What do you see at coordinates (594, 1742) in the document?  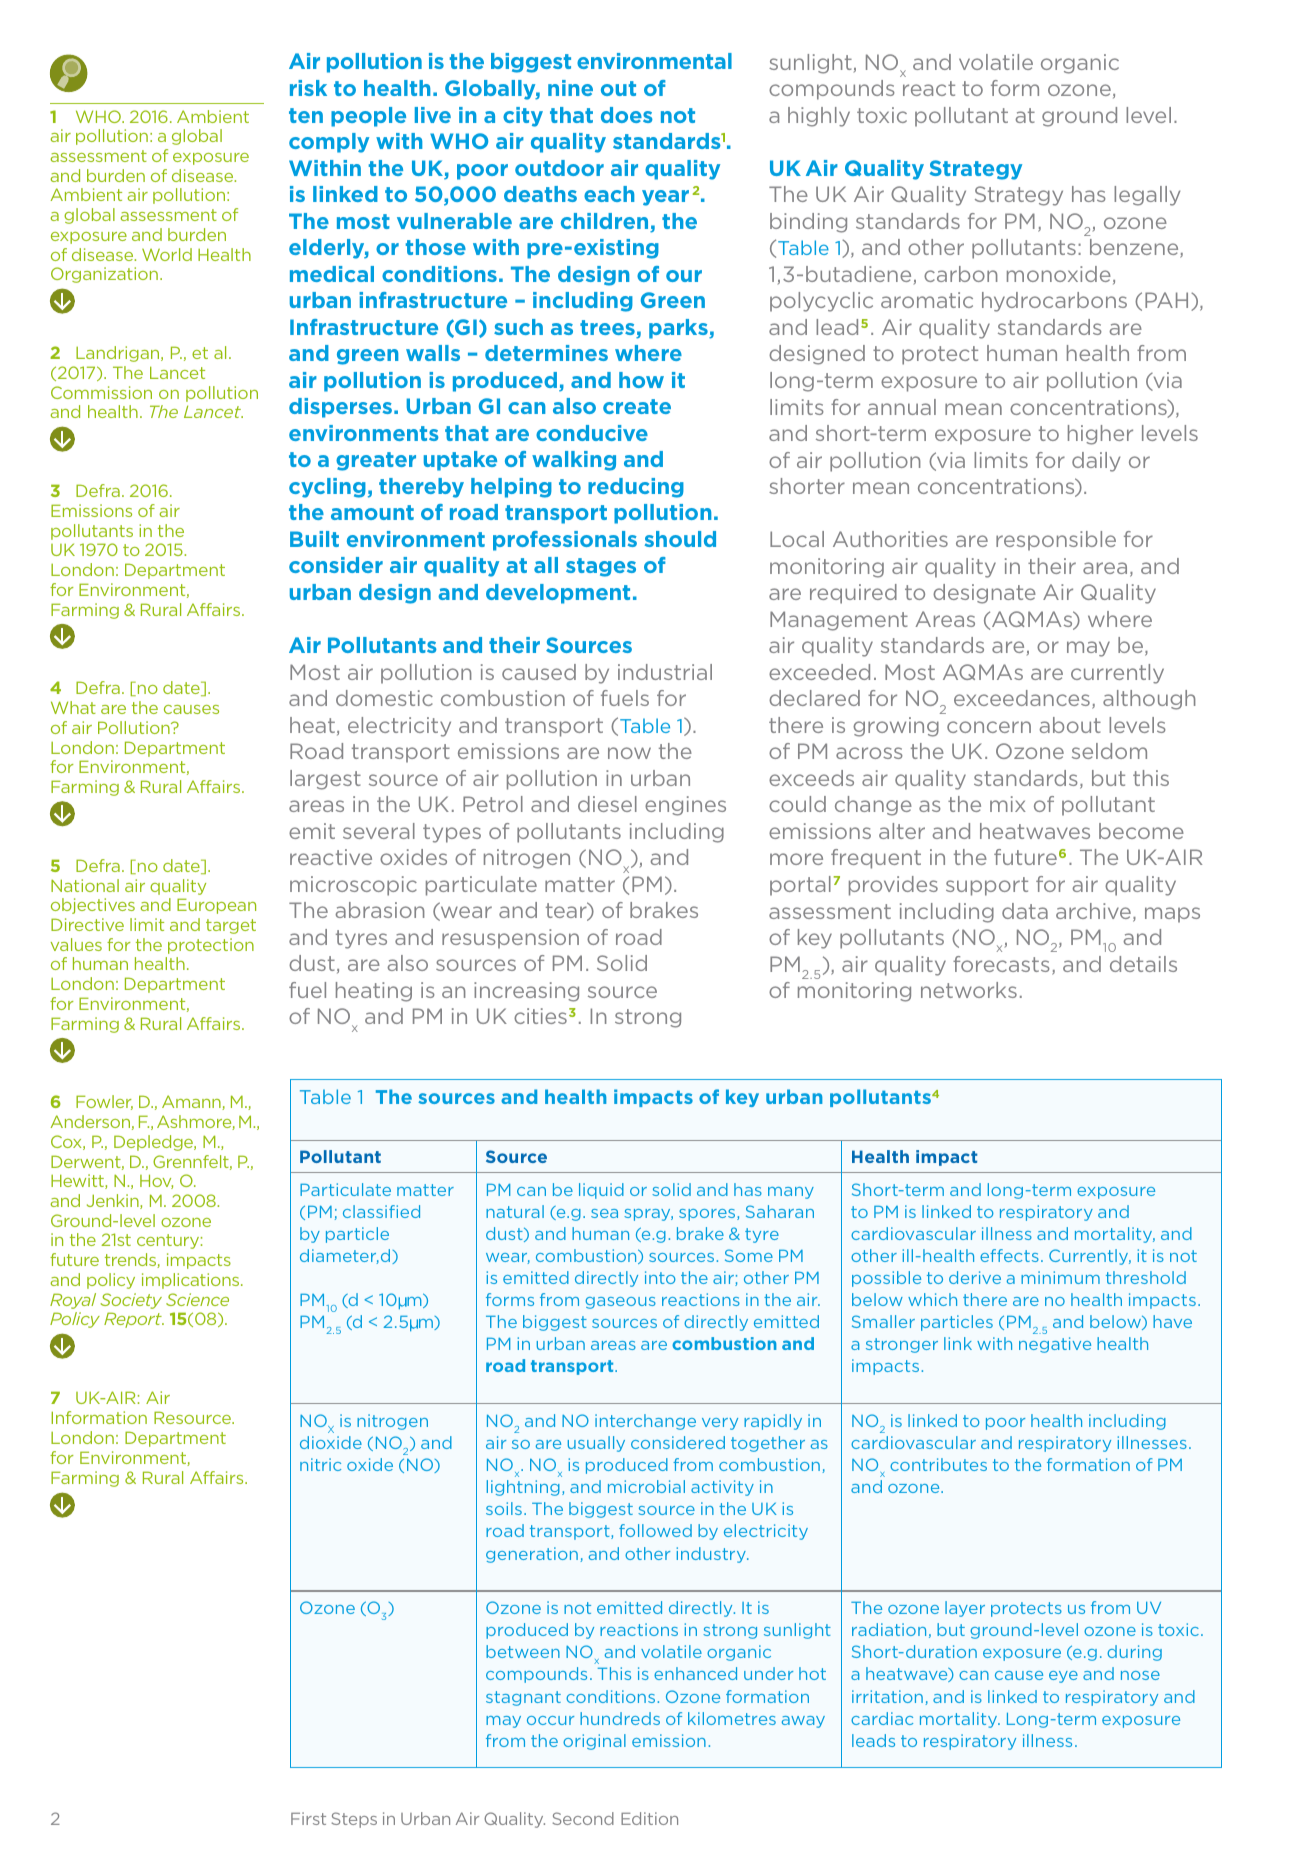 I see `original` at bounding box center [594, 1742].
